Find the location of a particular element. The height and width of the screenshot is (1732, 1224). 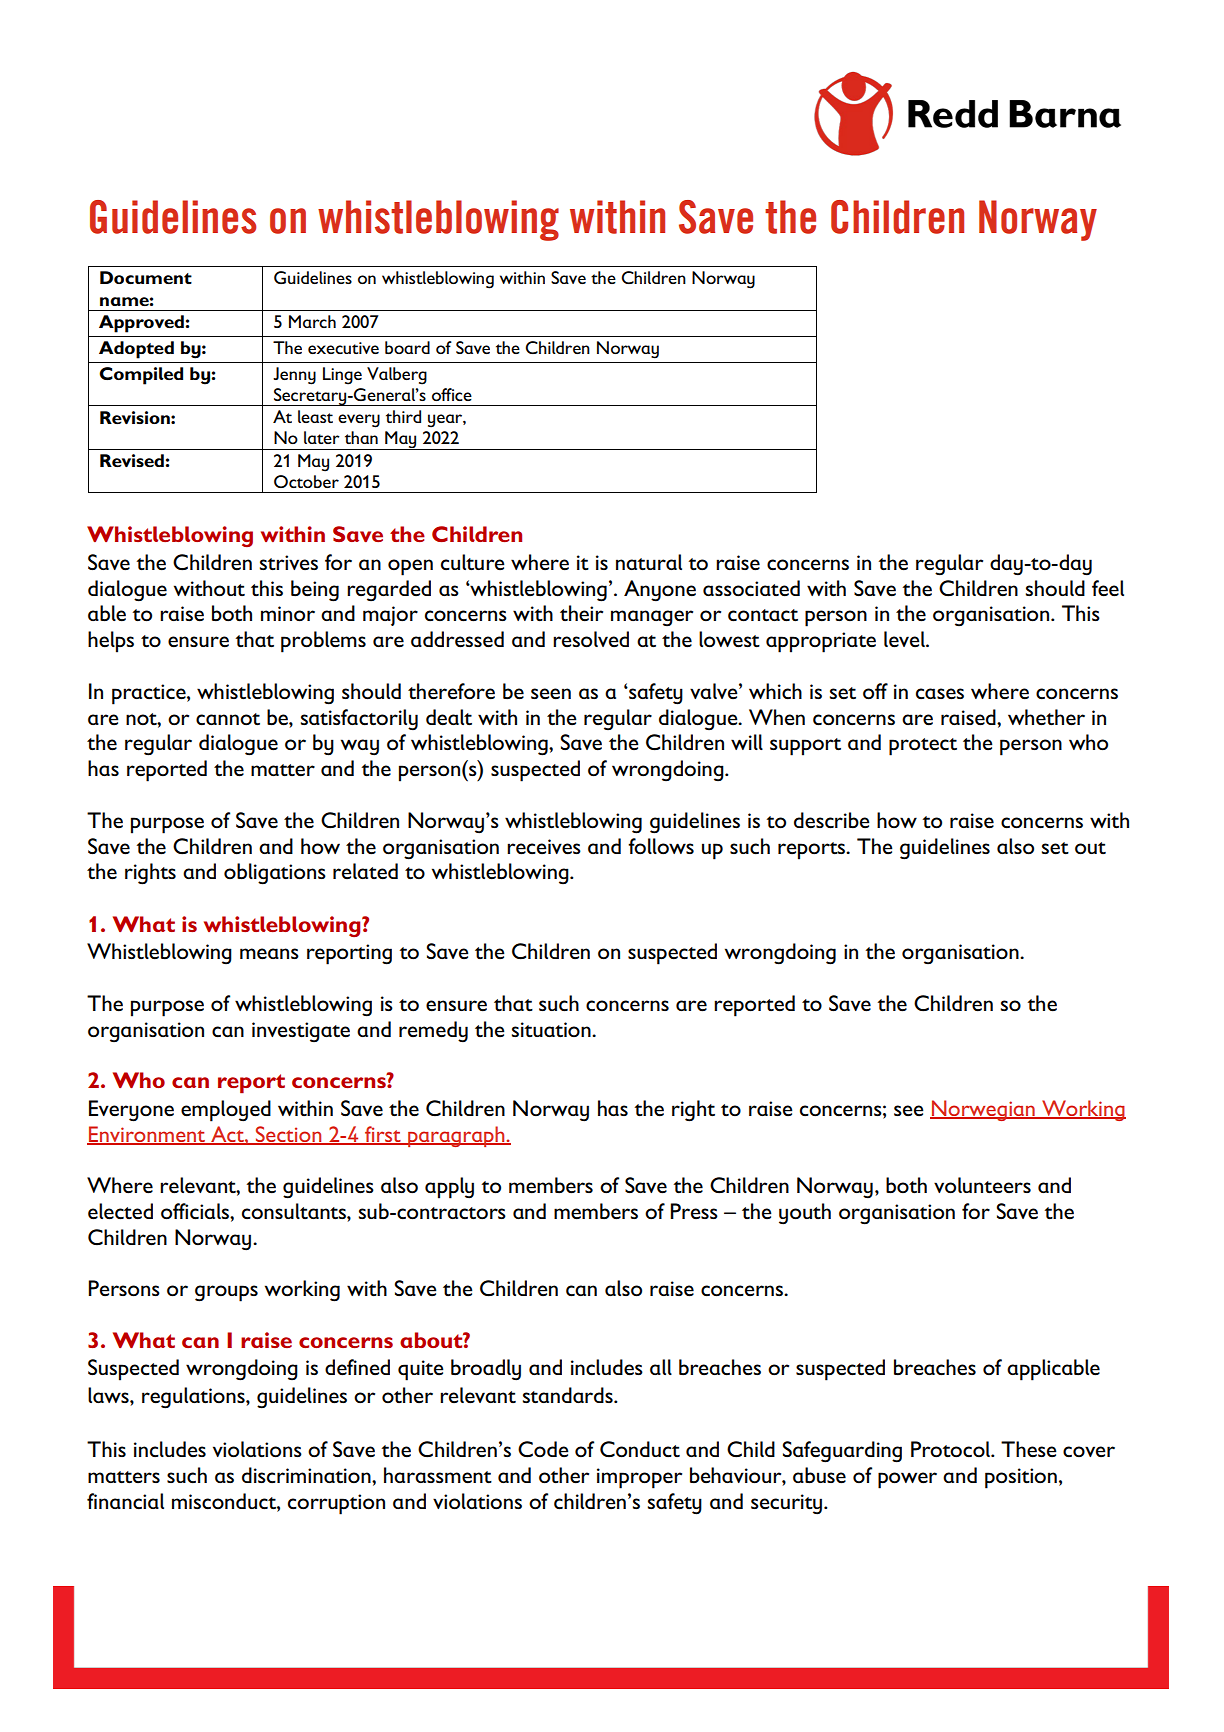

office is located at coordinates (452, 394).
